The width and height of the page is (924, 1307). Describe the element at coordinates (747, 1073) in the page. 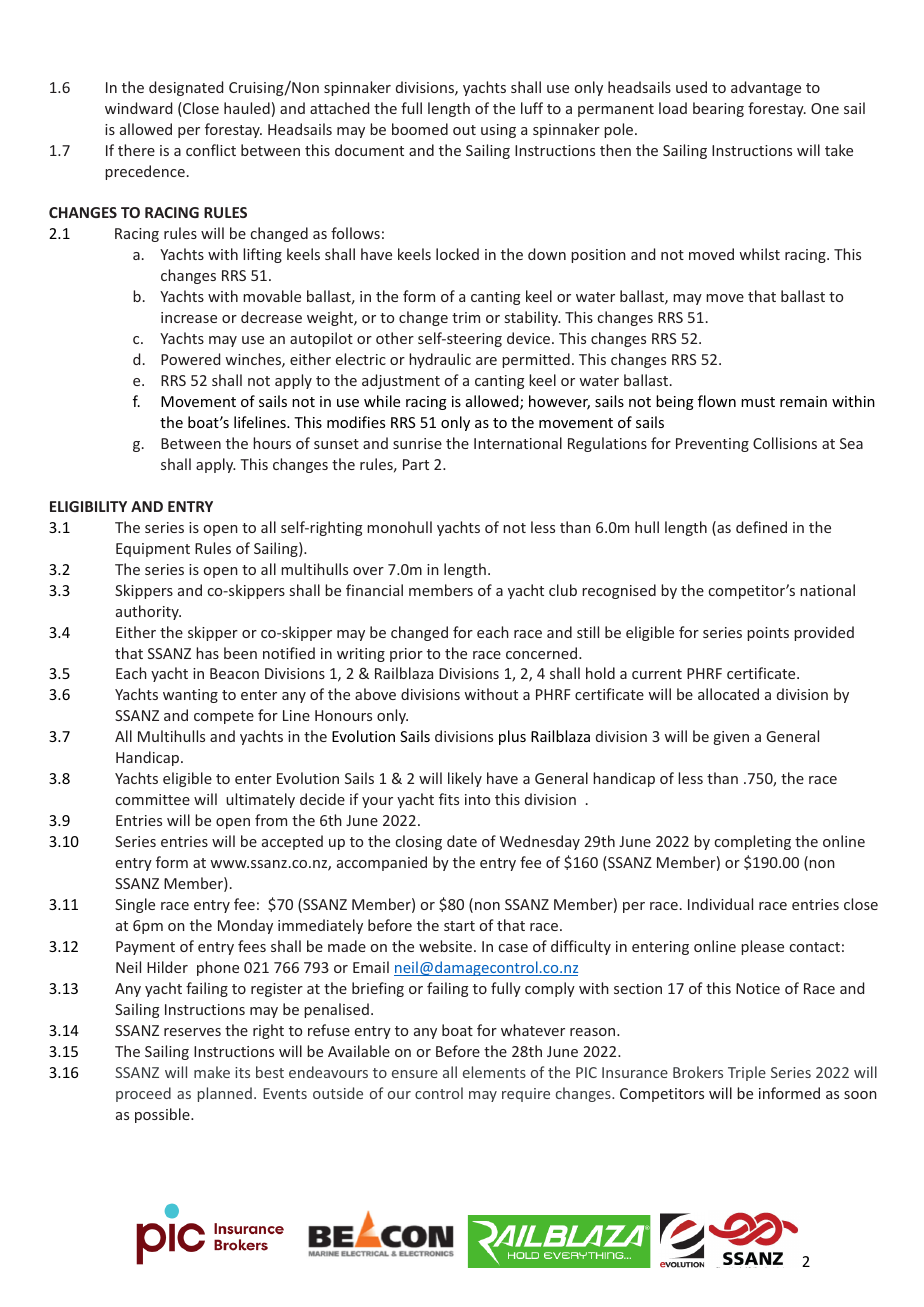

I see `Triple` at that location.
